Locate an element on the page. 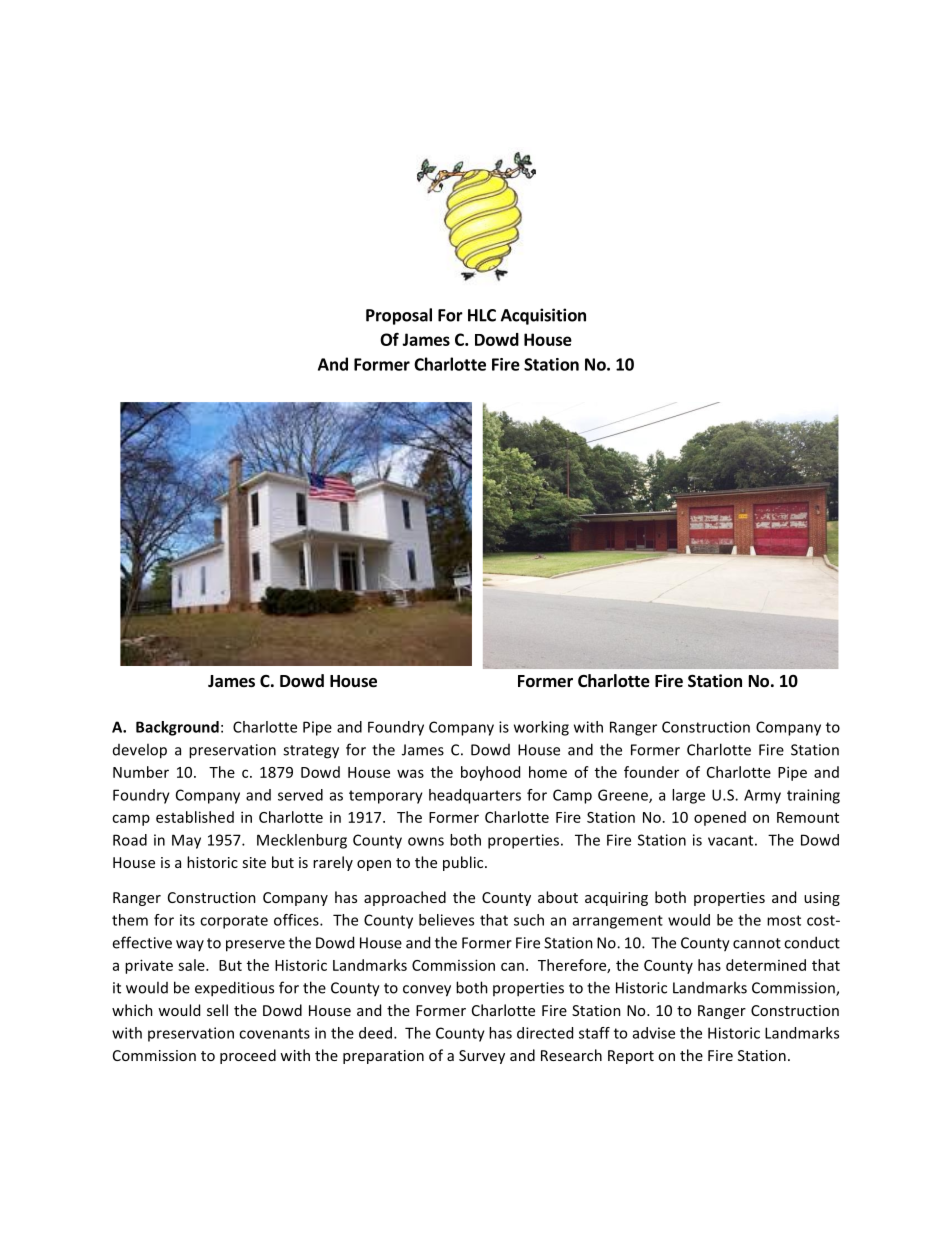 The width and height of the image is (952, 1233). most is located at coordinates (784, 920).
